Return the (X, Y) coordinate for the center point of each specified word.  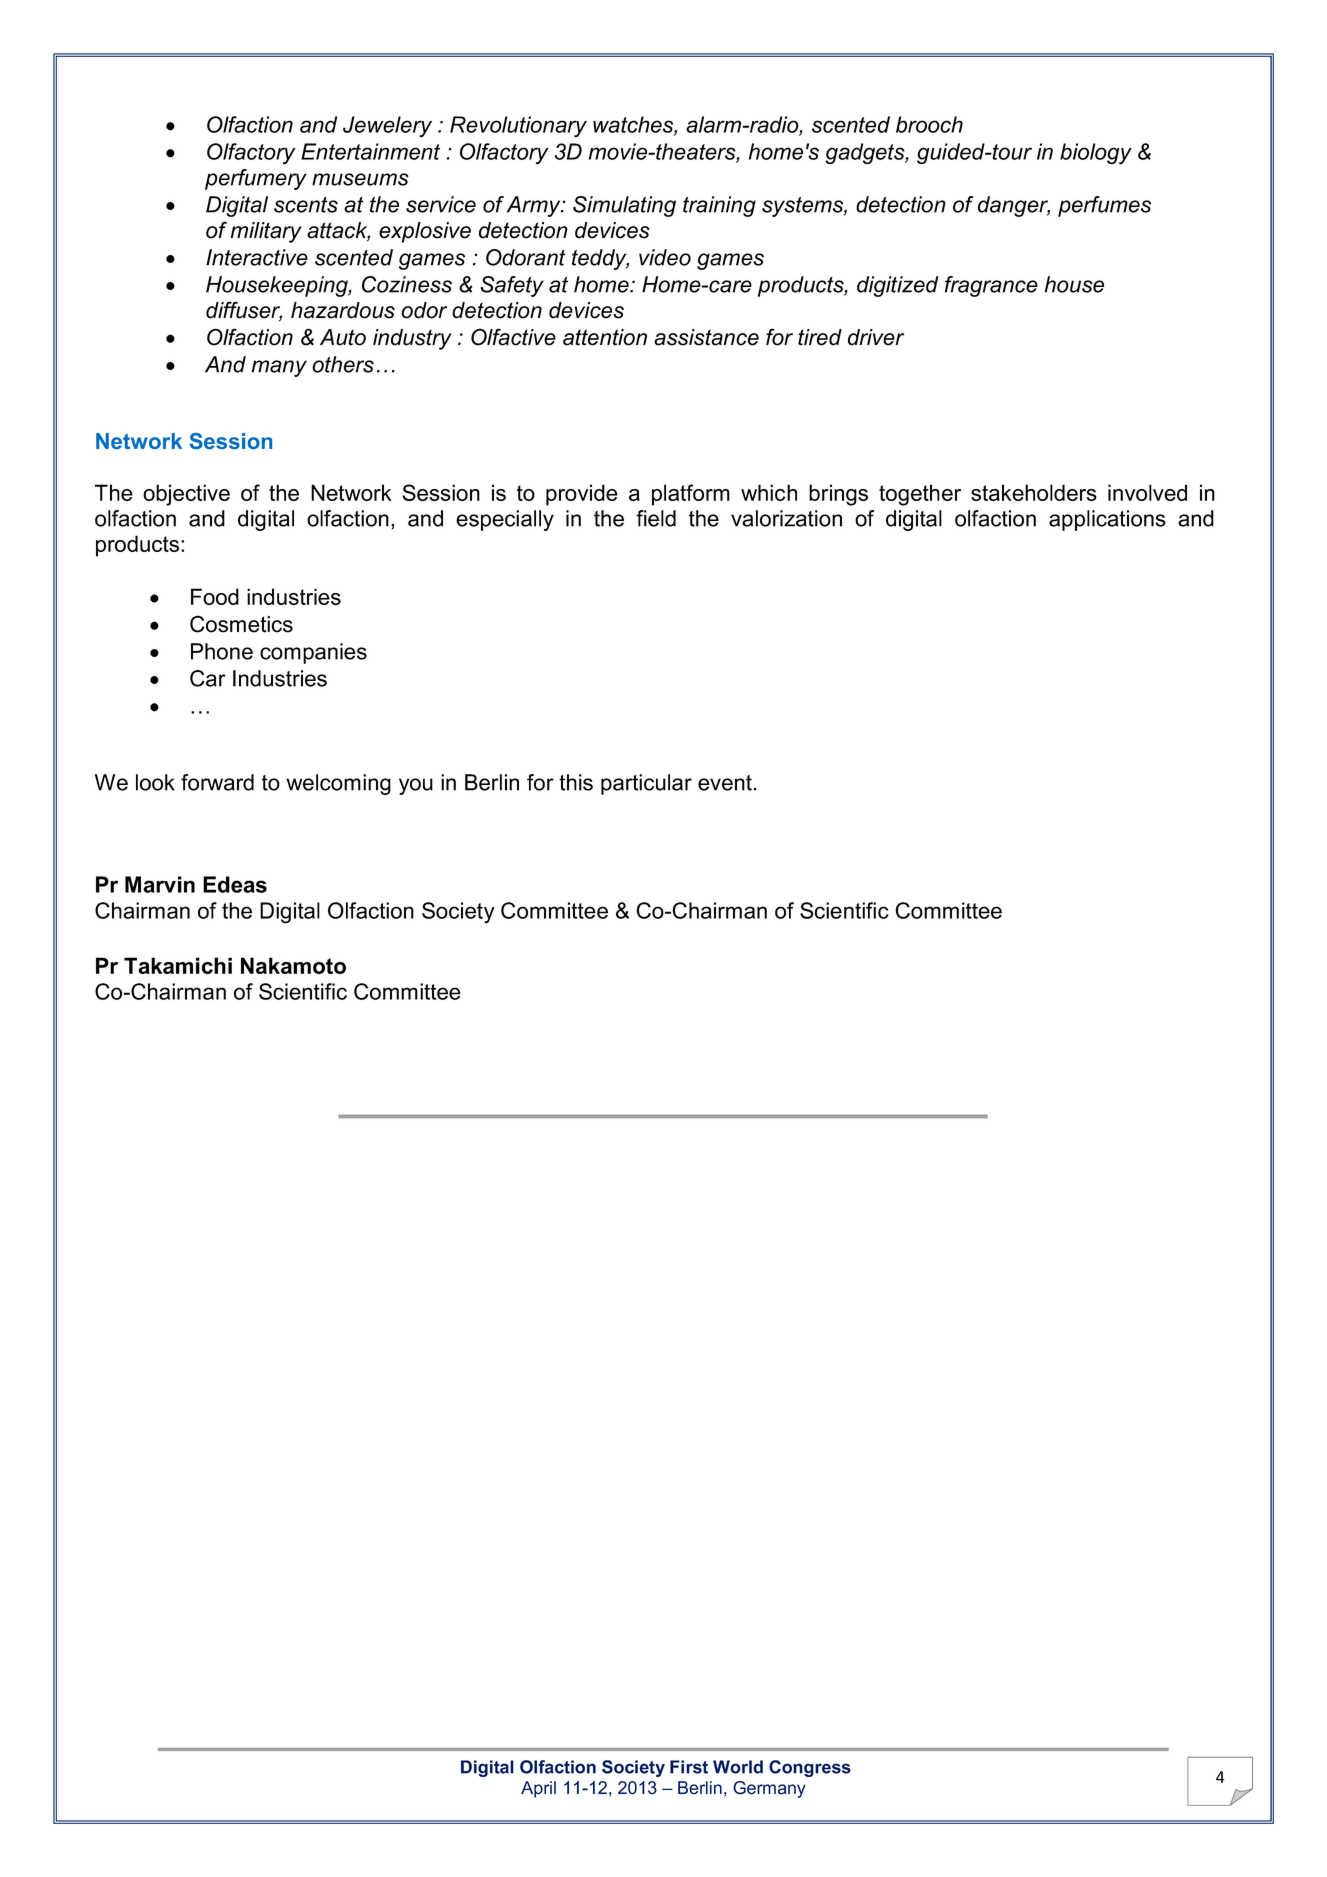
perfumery (256, 179)
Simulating (624, 206)
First (689, 1767)
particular (646, 784)
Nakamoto (293, 965)
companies (313, 653)
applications (1107, 520)
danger (1014, 206)
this (576, 782)
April (538, 1789)
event (725, 783)
